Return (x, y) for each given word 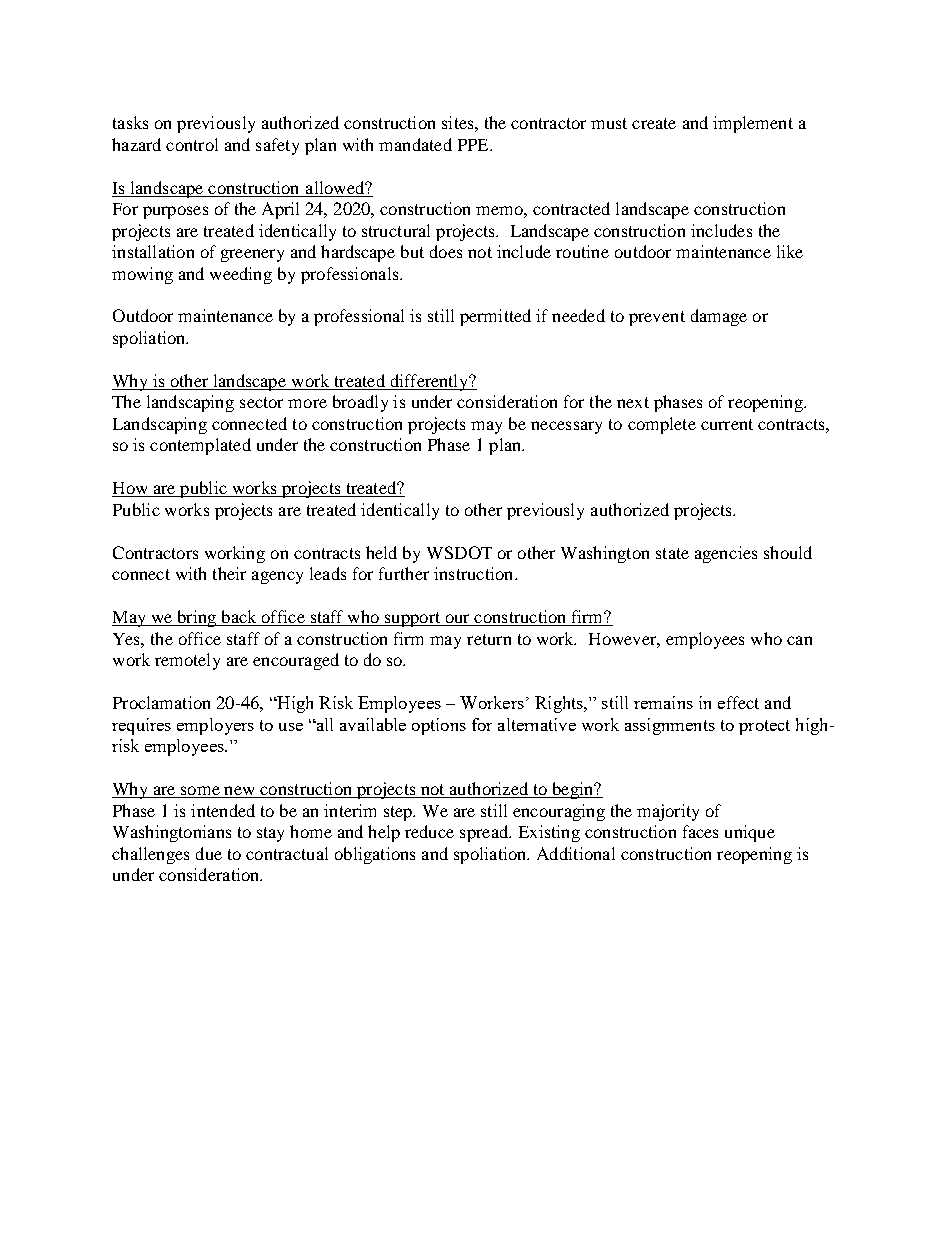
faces (700, 831)
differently (429, 382)
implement (753, 124)
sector (261, 402)
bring (197, 618)
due (209, 853)
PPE (474, 145)
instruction (475, 573)
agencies (726, 554)
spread (485, 833)
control (192, 144)
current (727, 424)
